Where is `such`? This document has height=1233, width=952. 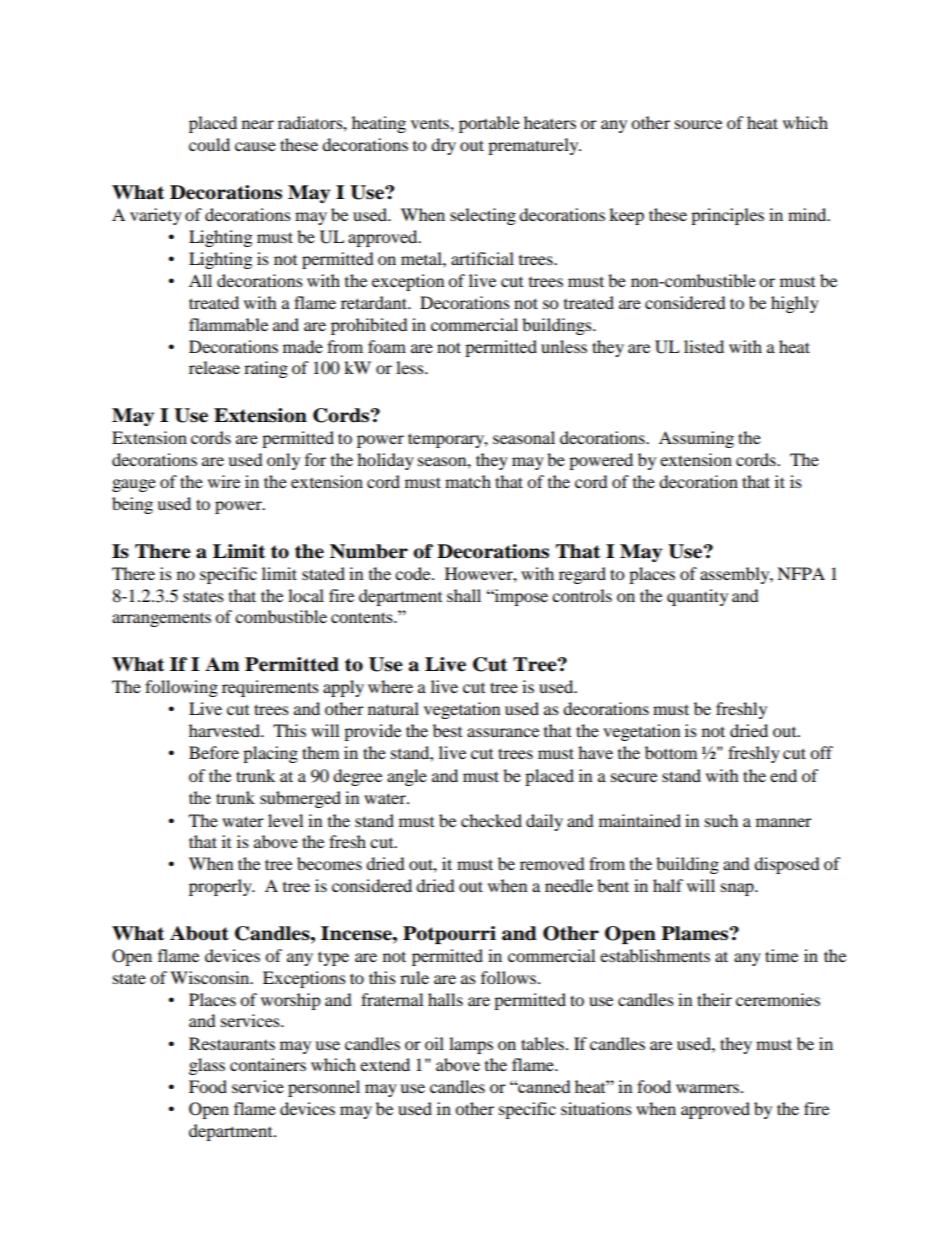
such is located at coordinates (721, 820).
